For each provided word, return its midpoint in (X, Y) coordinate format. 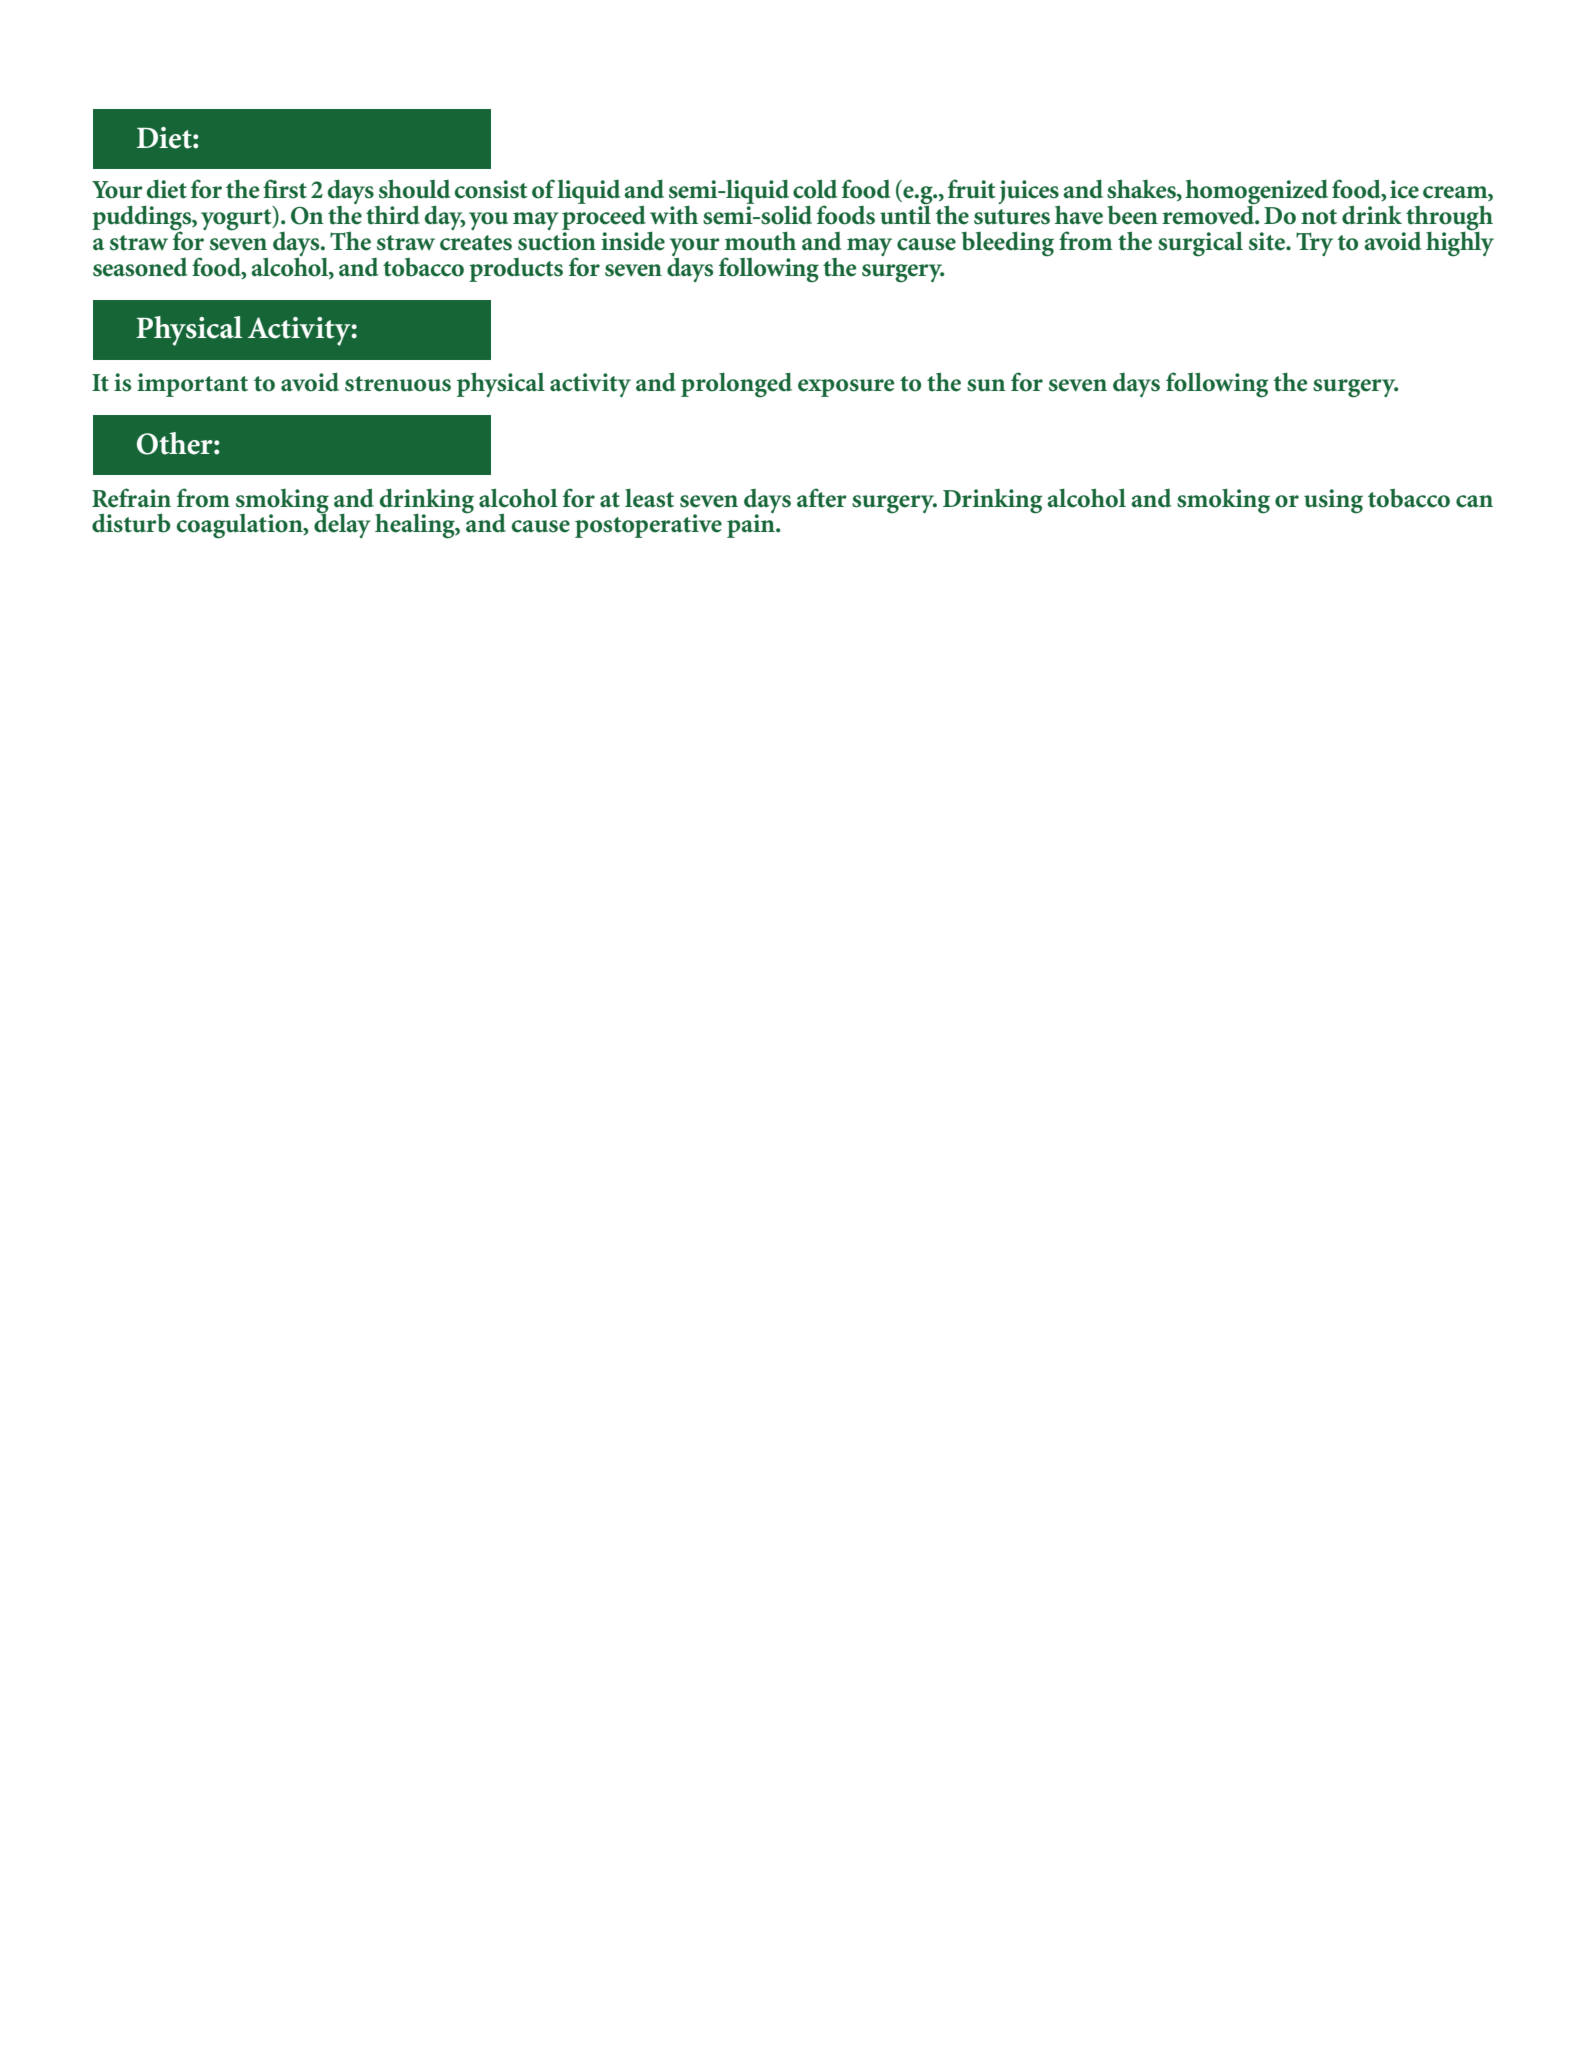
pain (752, 525)
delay (342, 525)
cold (815, 189)
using (1333, 501)
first (285, 189)
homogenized (1256, 193)
